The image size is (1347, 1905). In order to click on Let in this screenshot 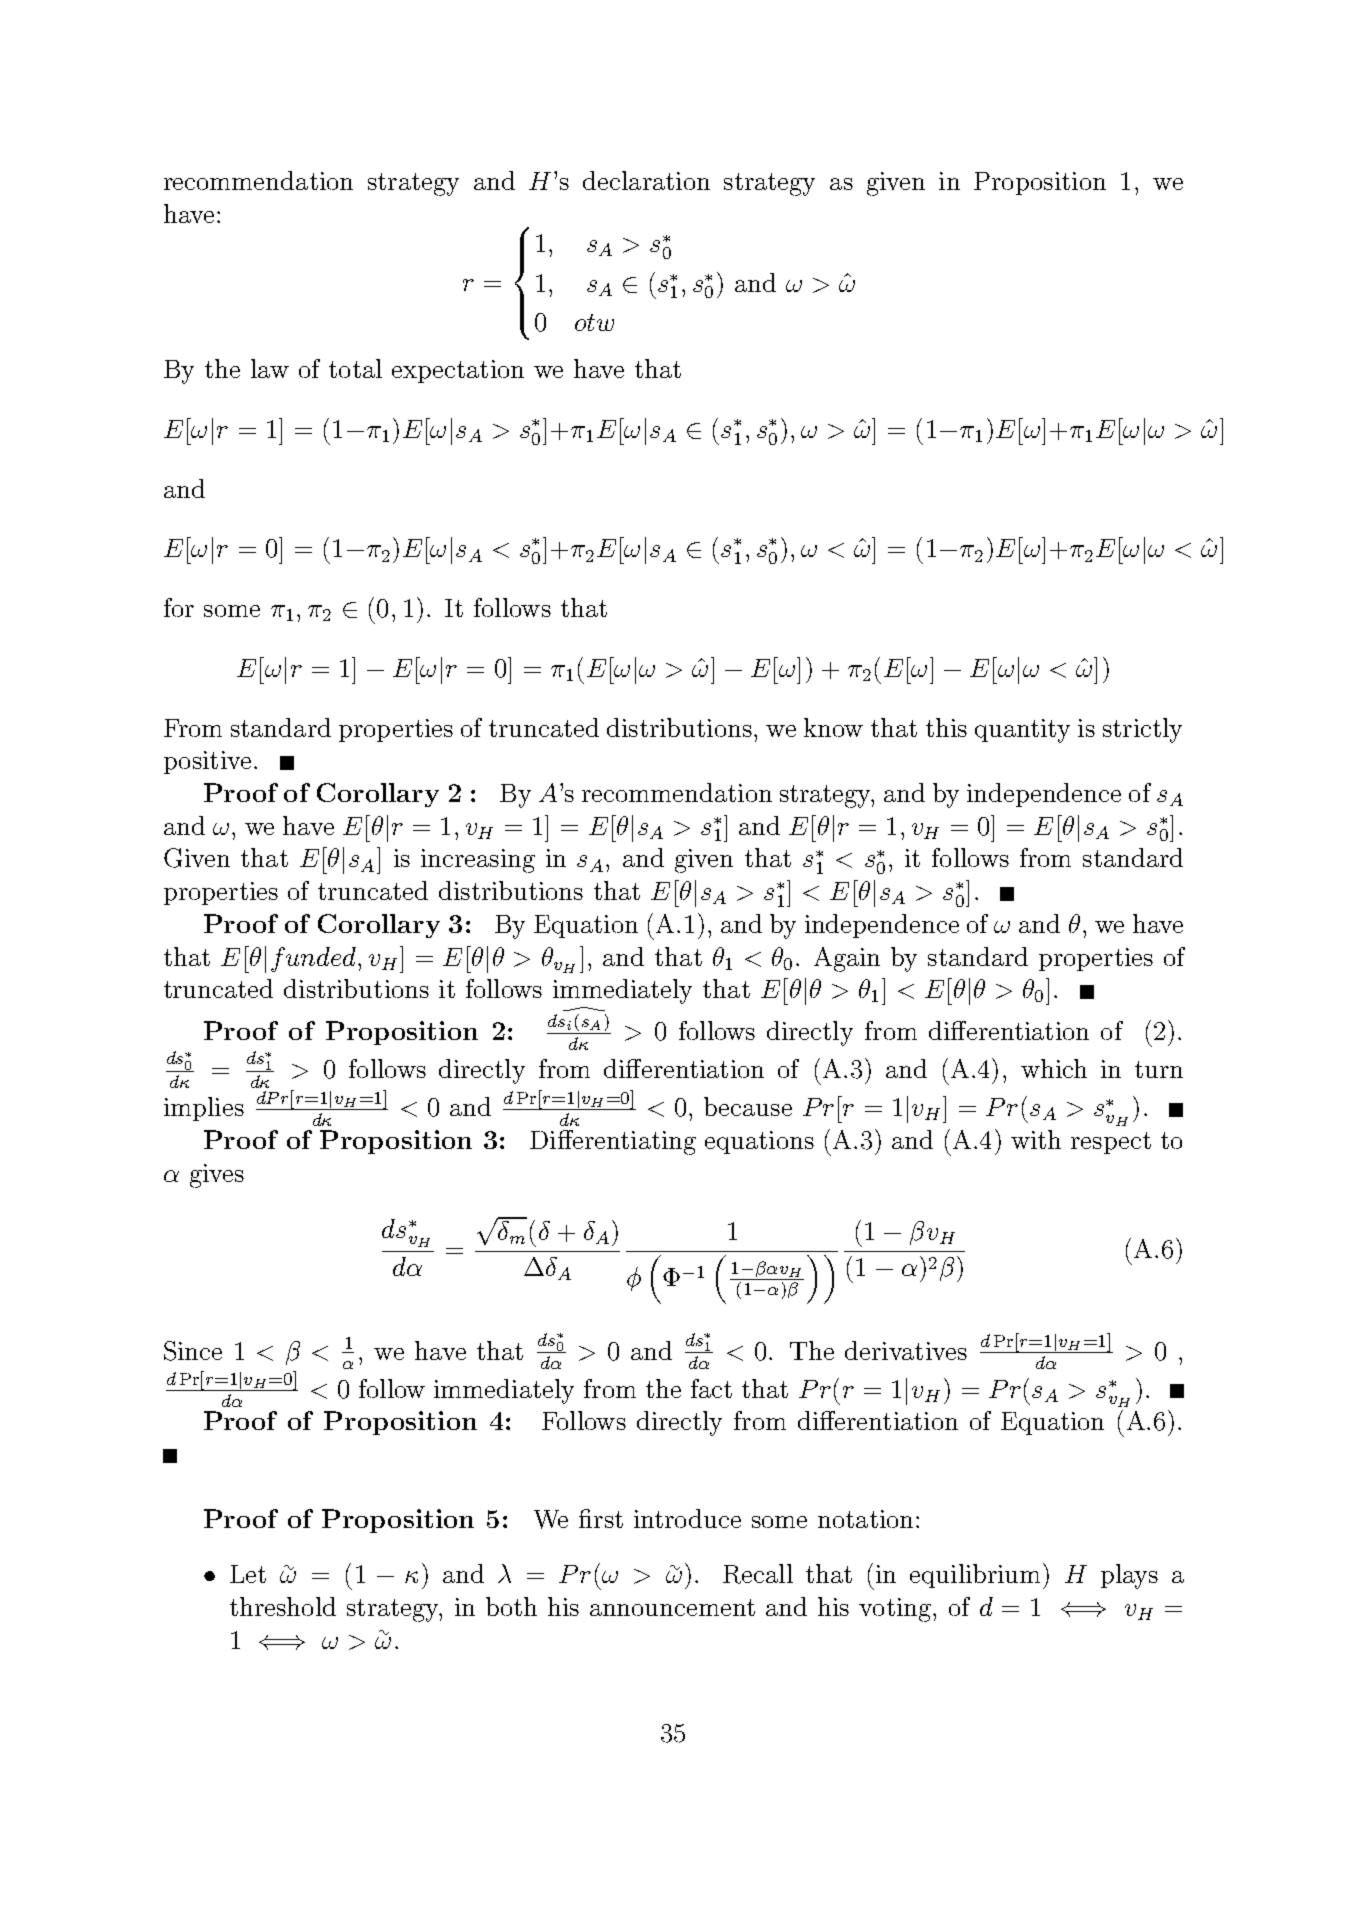, I will do `click(248, 1574)`.
